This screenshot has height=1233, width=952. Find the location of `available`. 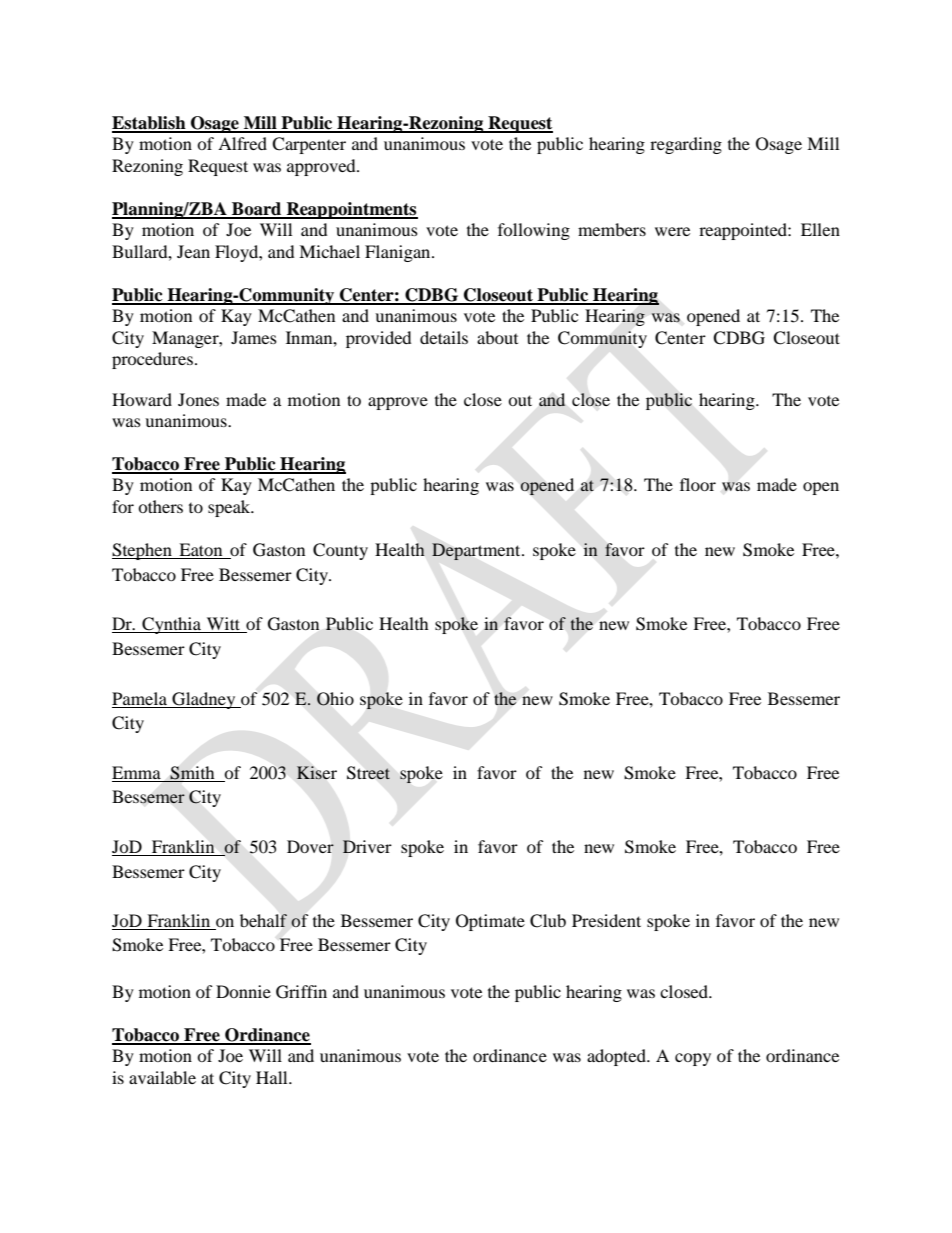

available is located at coordinates (162, 1077).
